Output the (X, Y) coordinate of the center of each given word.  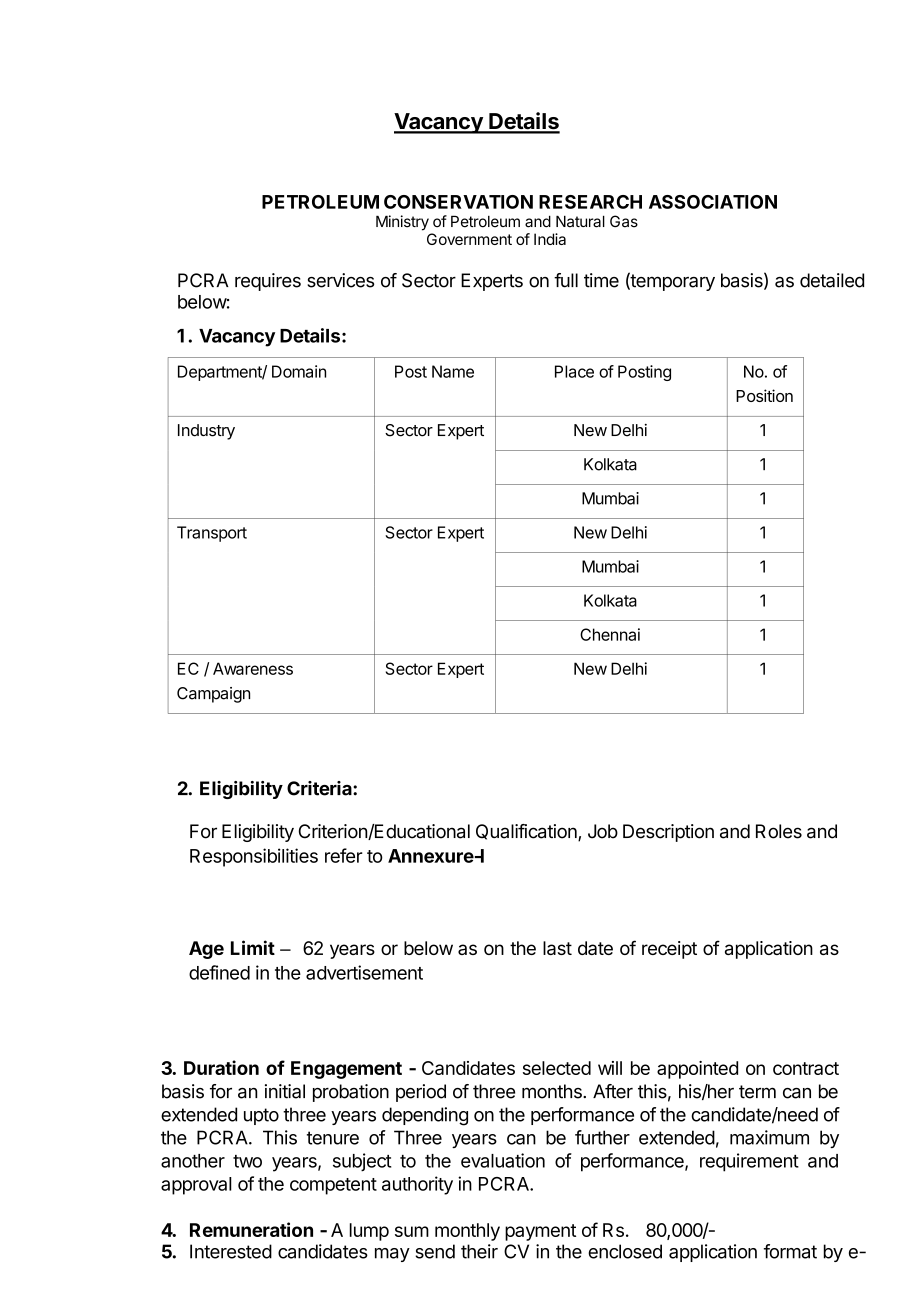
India (550, 239)
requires (268, 282)
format (790, 1251)
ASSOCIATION (713, 202)
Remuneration (251, 1229)
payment (540, 1232)
